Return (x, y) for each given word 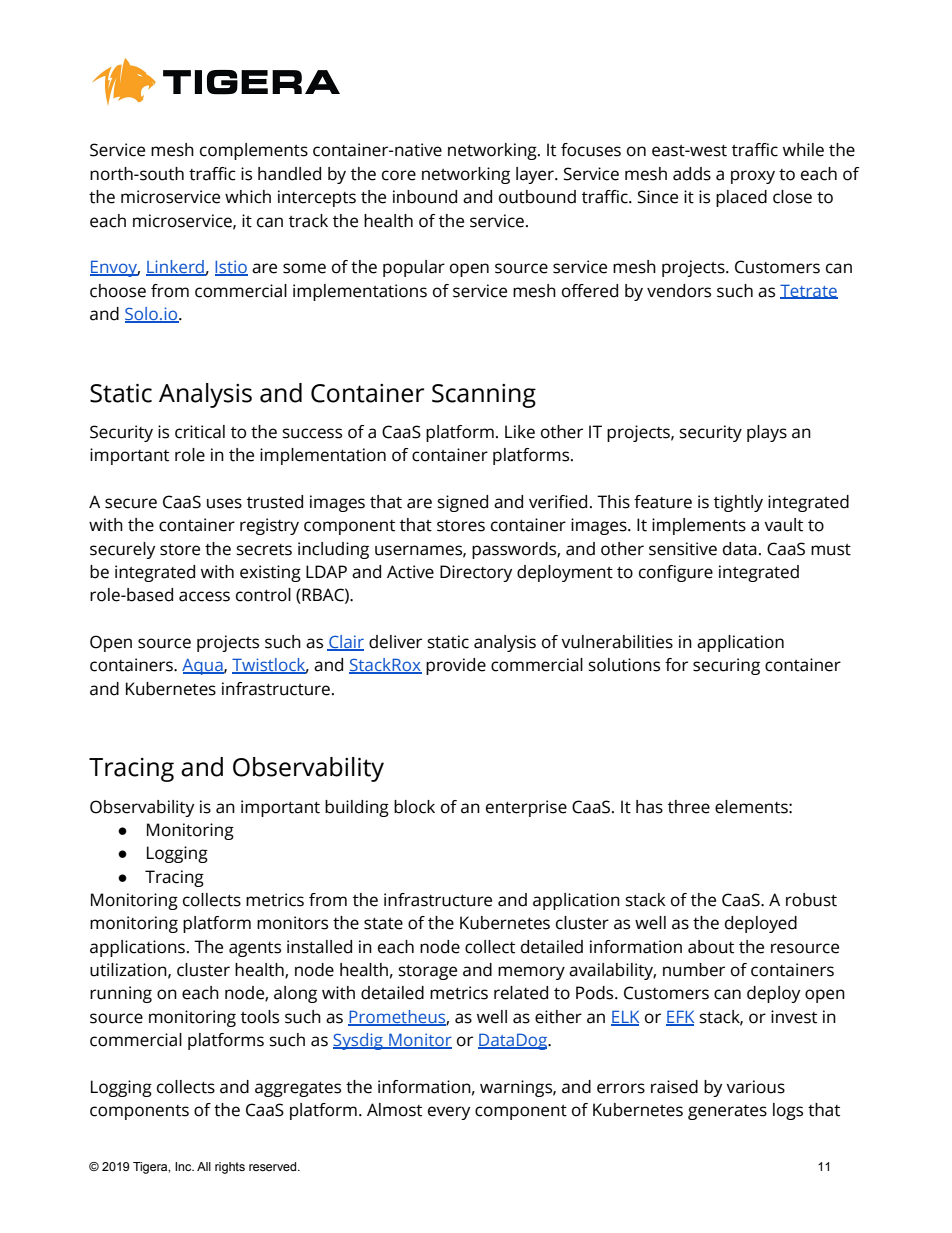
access (204, 596)
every (449, 1113)
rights (230, 1168)
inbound (425, 197)
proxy (753, 177)
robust (811, 900)
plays (767, 433)
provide (456, 666)
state (383, 924)
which (248, 197)
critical (200, 432)
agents (255, 949)
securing (726, 666)
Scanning (484, 396)
